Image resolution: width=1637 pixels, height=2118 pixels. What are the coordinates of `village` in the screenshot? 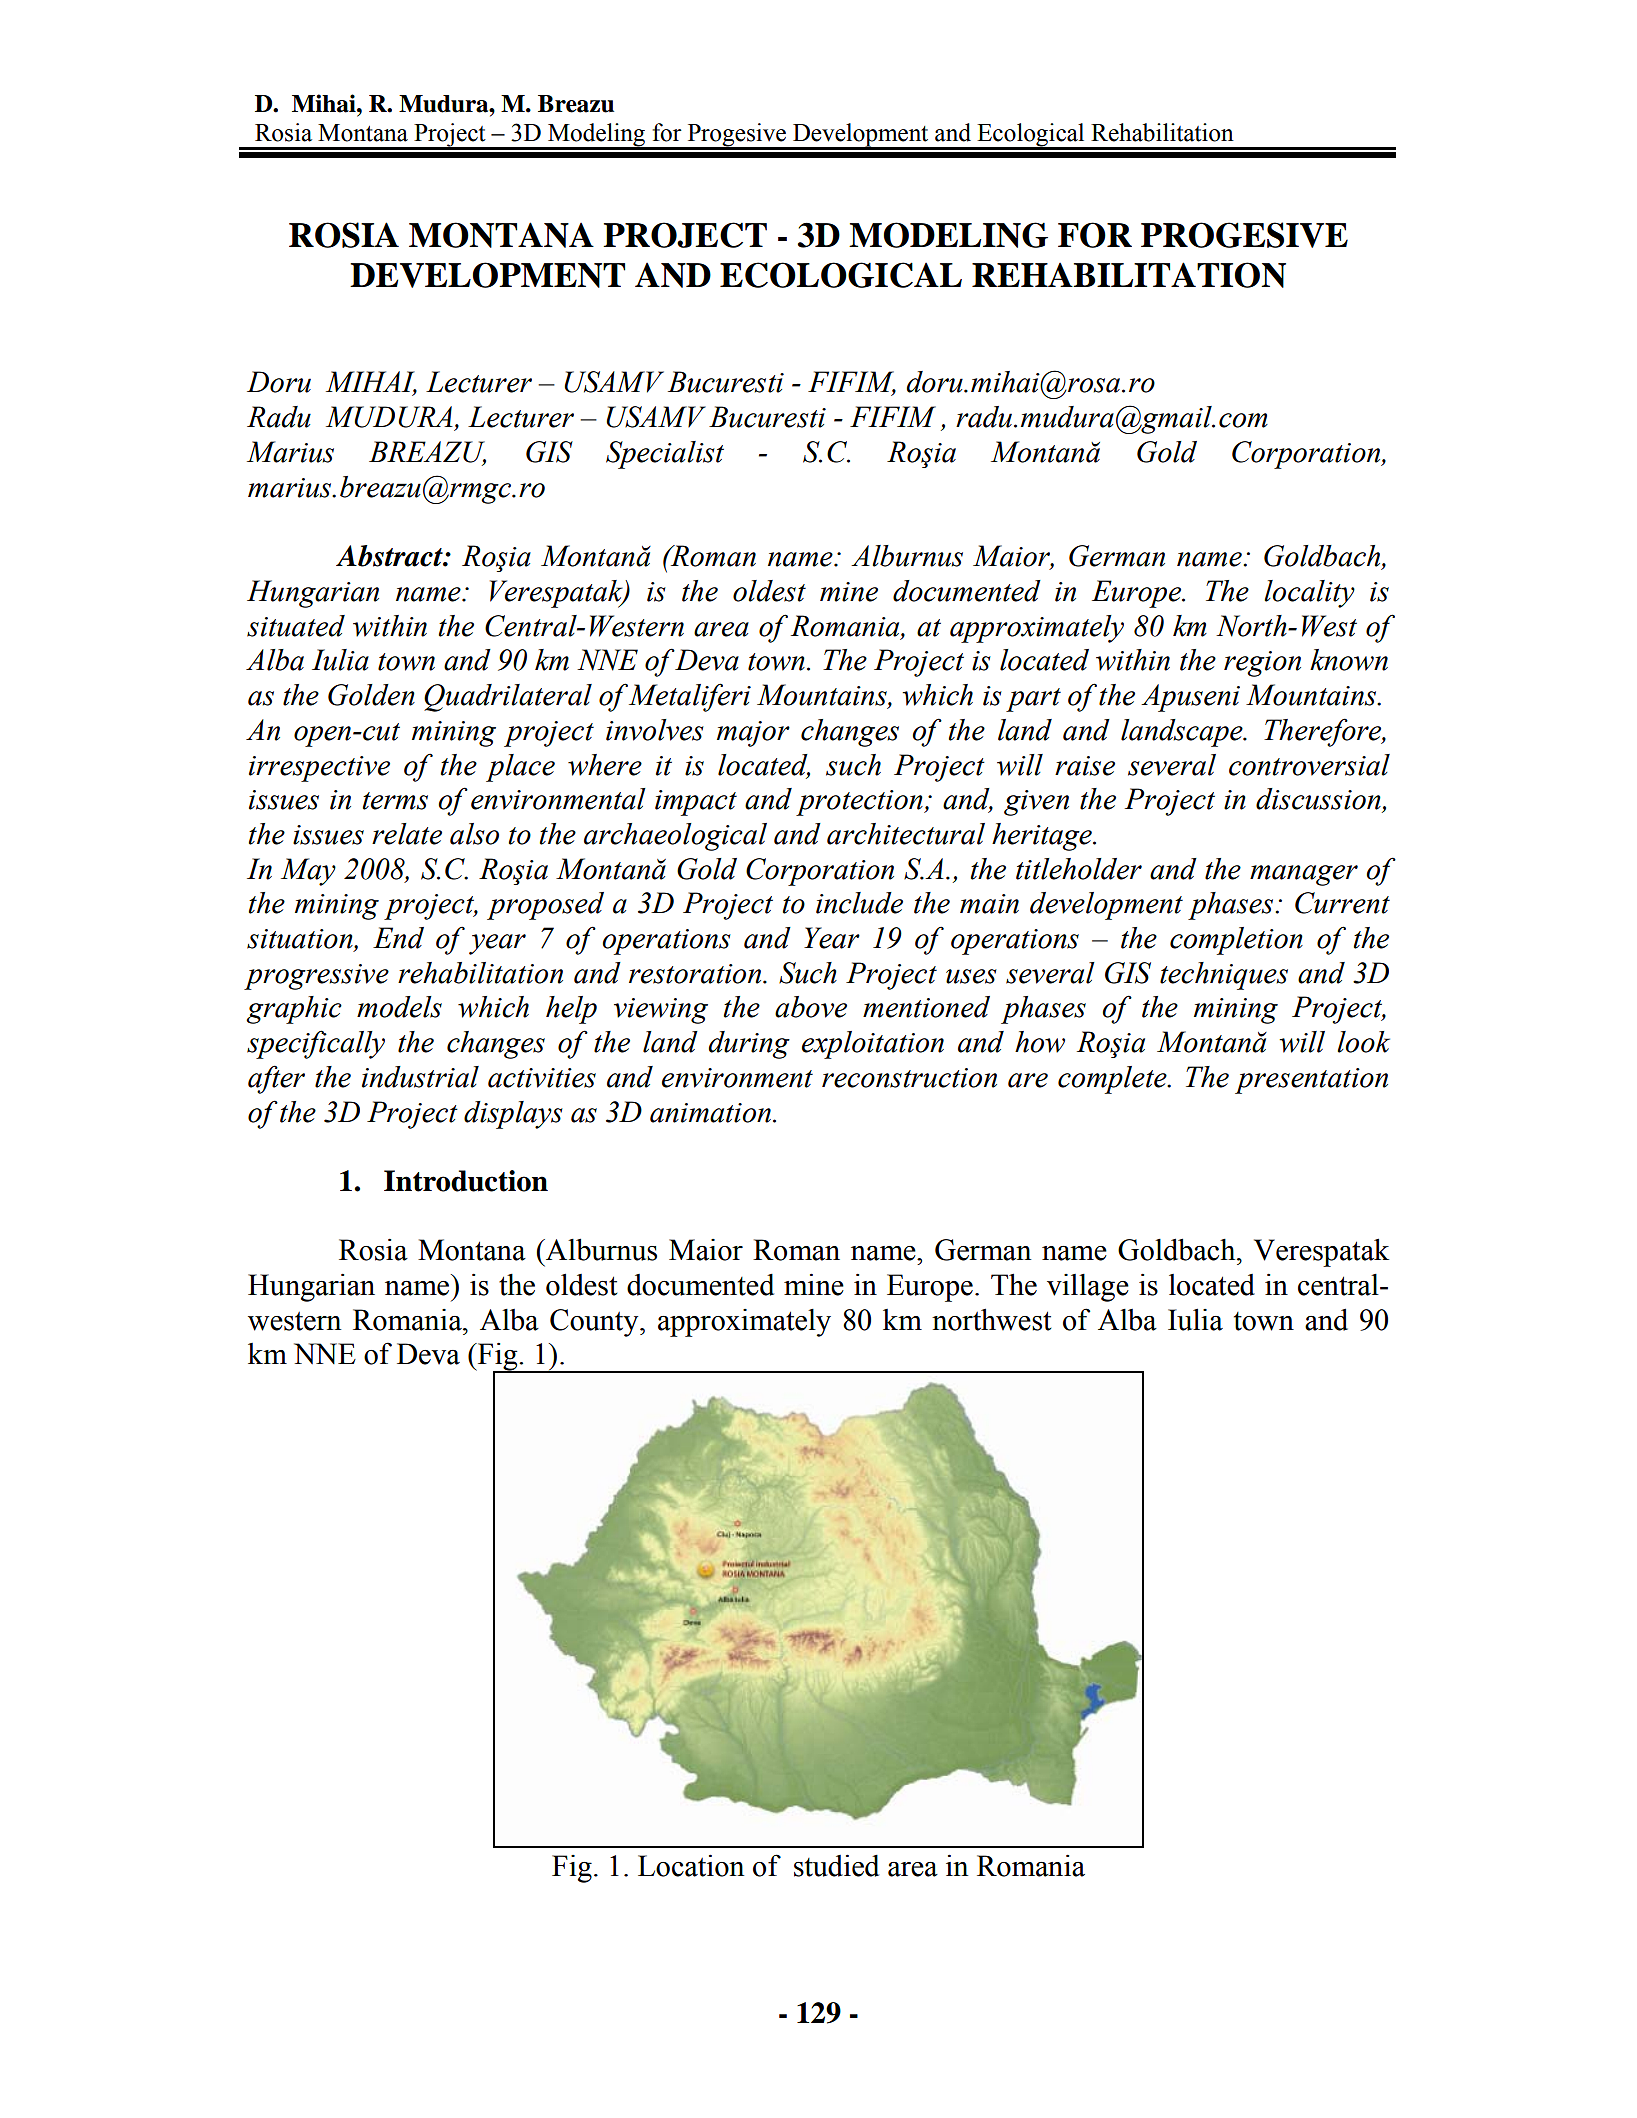 It's located at (1088, 1288).
